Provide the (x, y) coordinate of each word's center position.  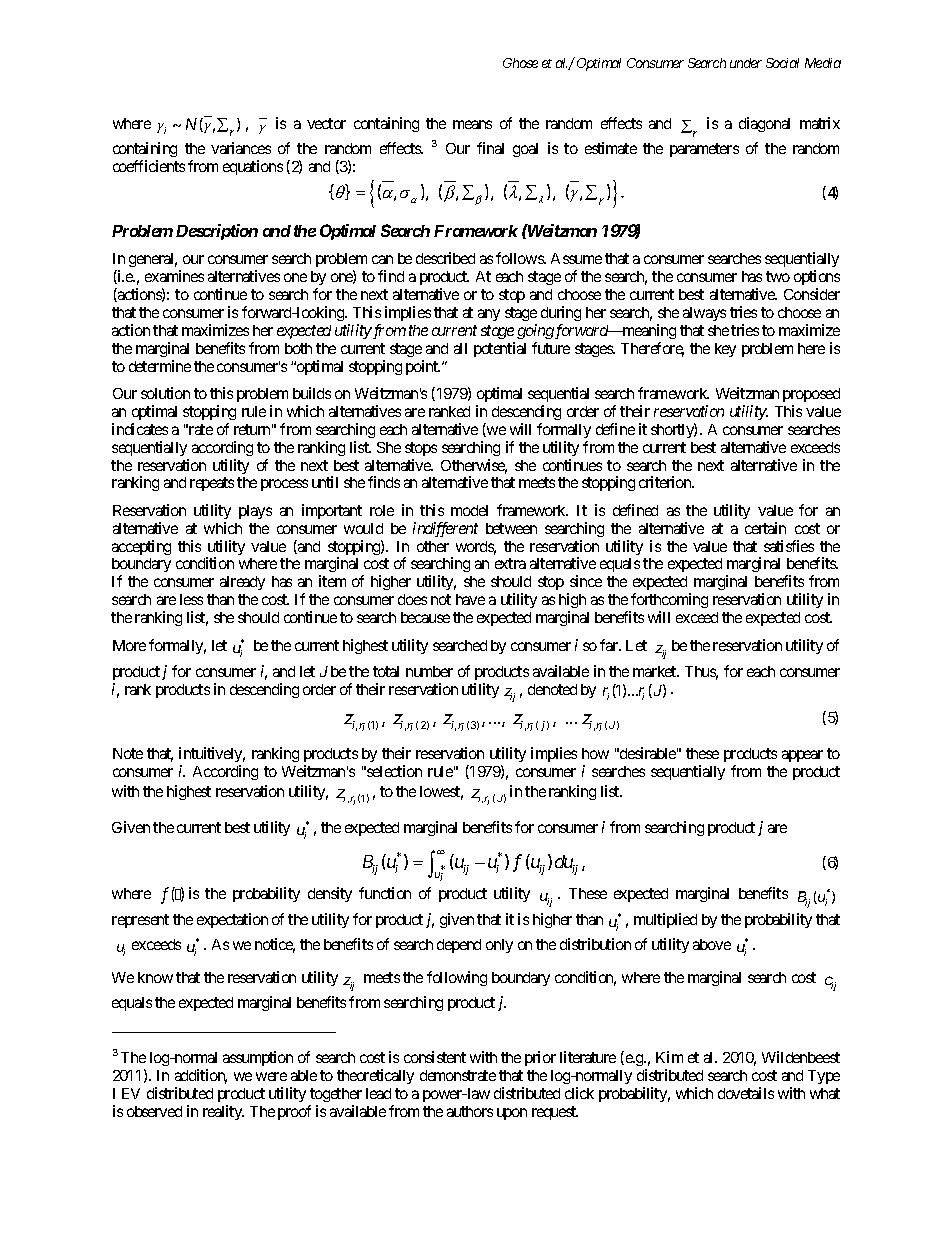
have (470, 599)
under (746, 63)
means (472, 124)
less (191, 599)
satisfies (789, 546)
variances (241, 148)
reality (223, 1112)
